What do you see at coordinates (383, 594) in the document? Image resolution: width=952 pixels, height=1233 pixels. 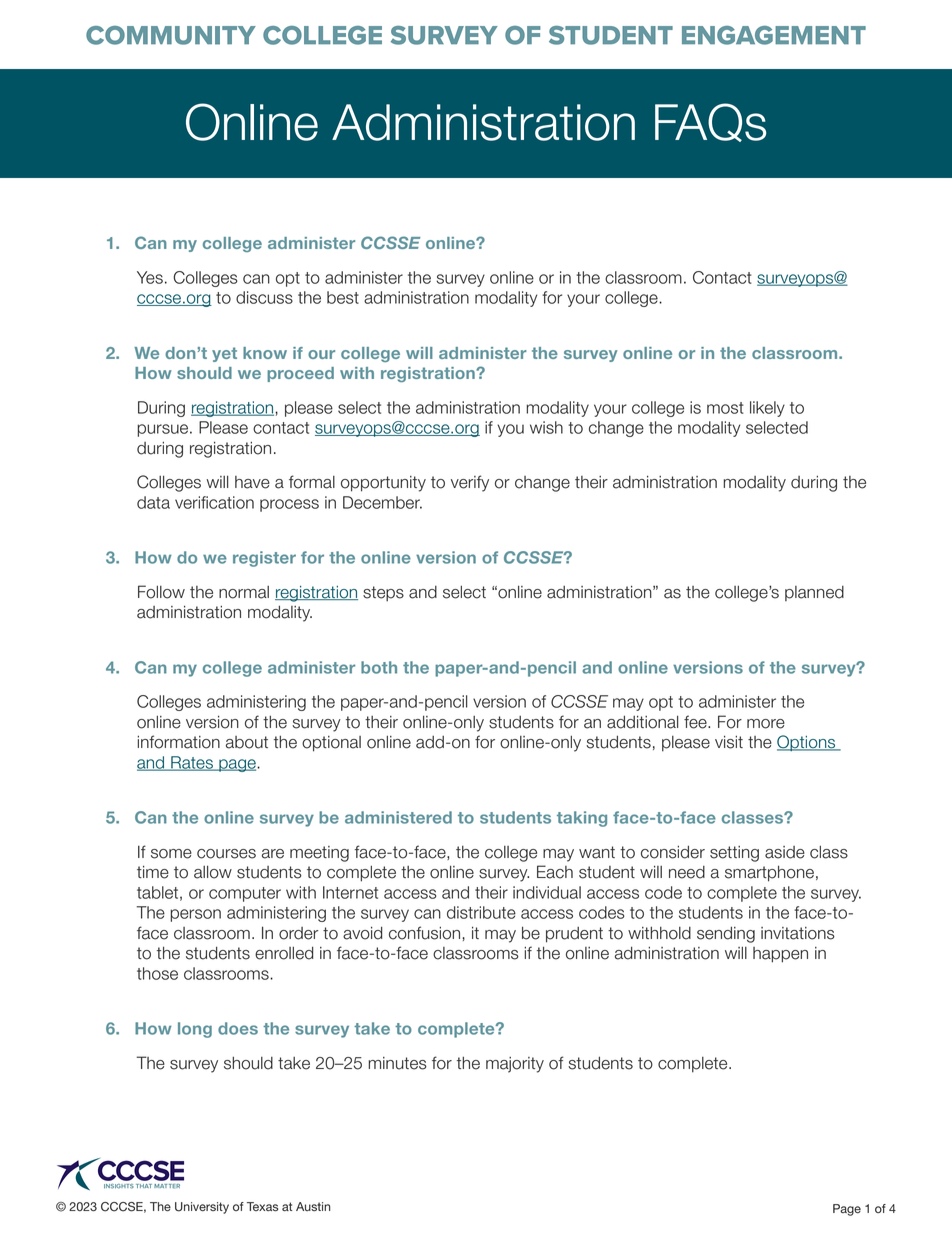 I see `steps` at bounding box center [383, 594].
